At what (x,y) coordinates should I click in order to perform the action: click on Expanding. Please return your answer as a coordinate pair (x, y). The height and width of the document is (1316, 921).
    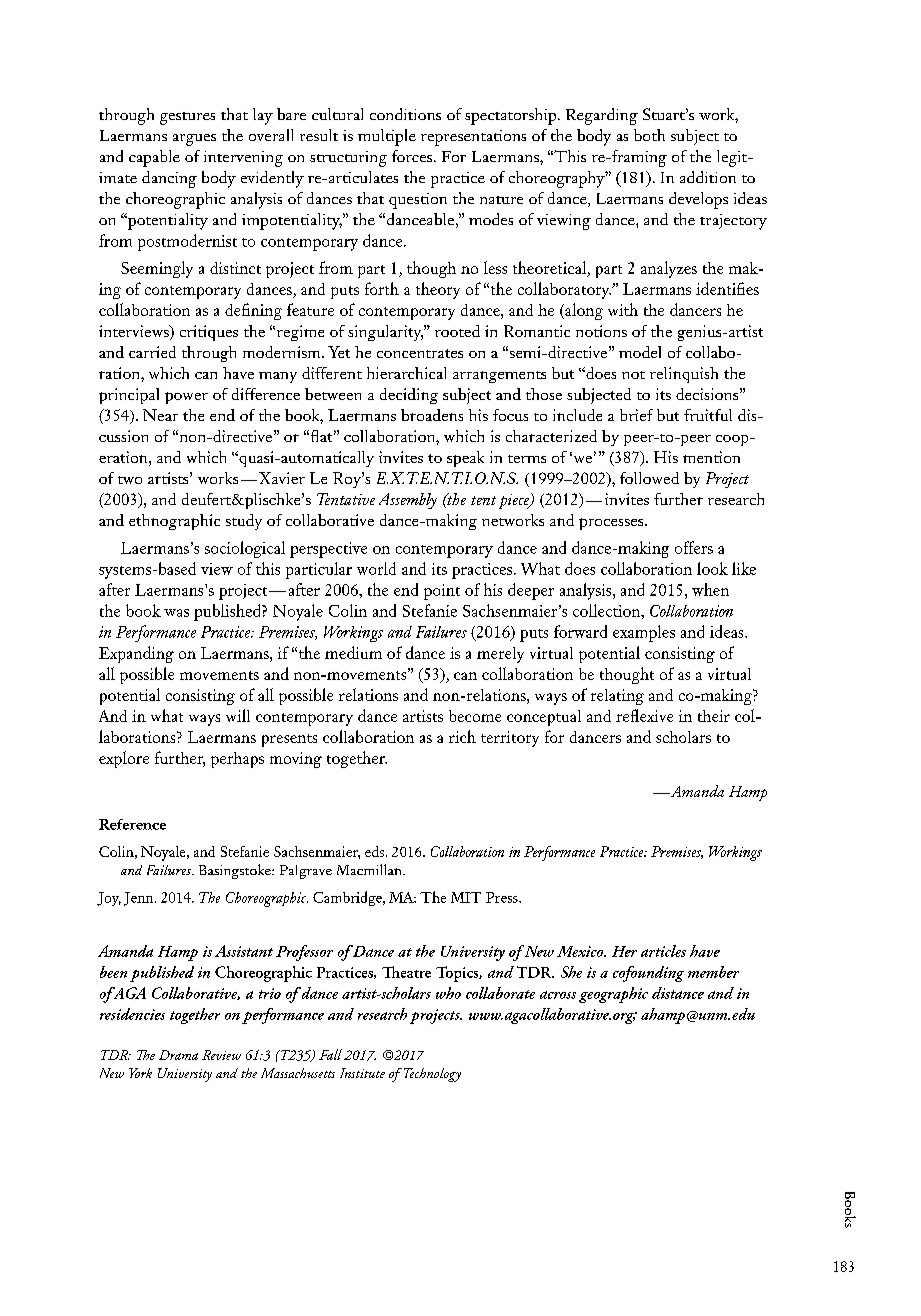
    Looking at the image, I should click on (136, 654).
